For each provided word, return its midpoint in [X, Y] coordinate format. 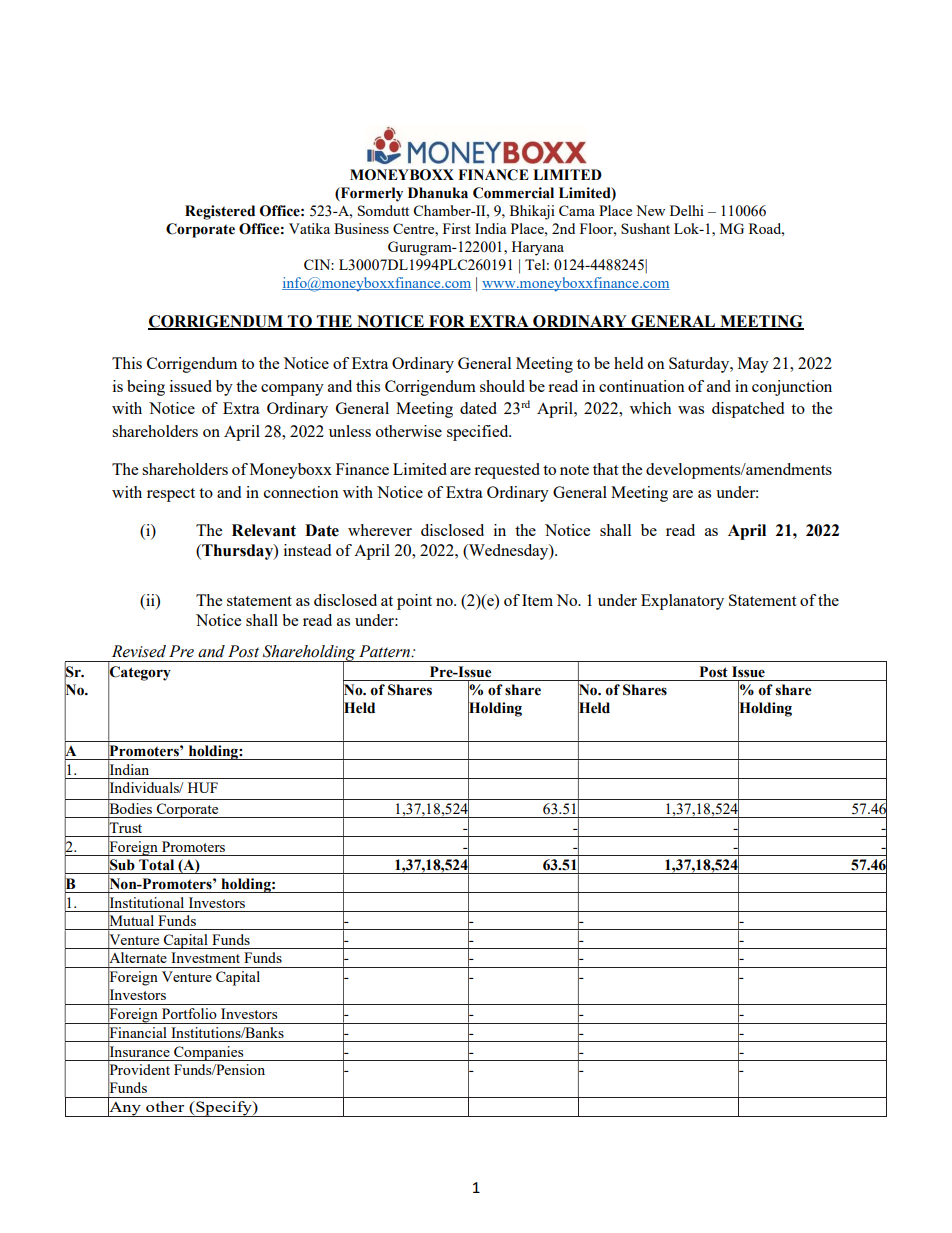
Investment [205, 957]
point [414, 602]
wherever [380, 530]
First [457, 228]
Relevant [264, 530]
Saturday [700, 365]
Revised [139, 651]
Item [537, 600]
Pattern [385, 651]
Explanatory [682, 602]
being [146, 388]
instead [307, 550]
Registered [220, 212]
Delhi [687, 210]
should [502, 386]
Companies [209, 1053]
